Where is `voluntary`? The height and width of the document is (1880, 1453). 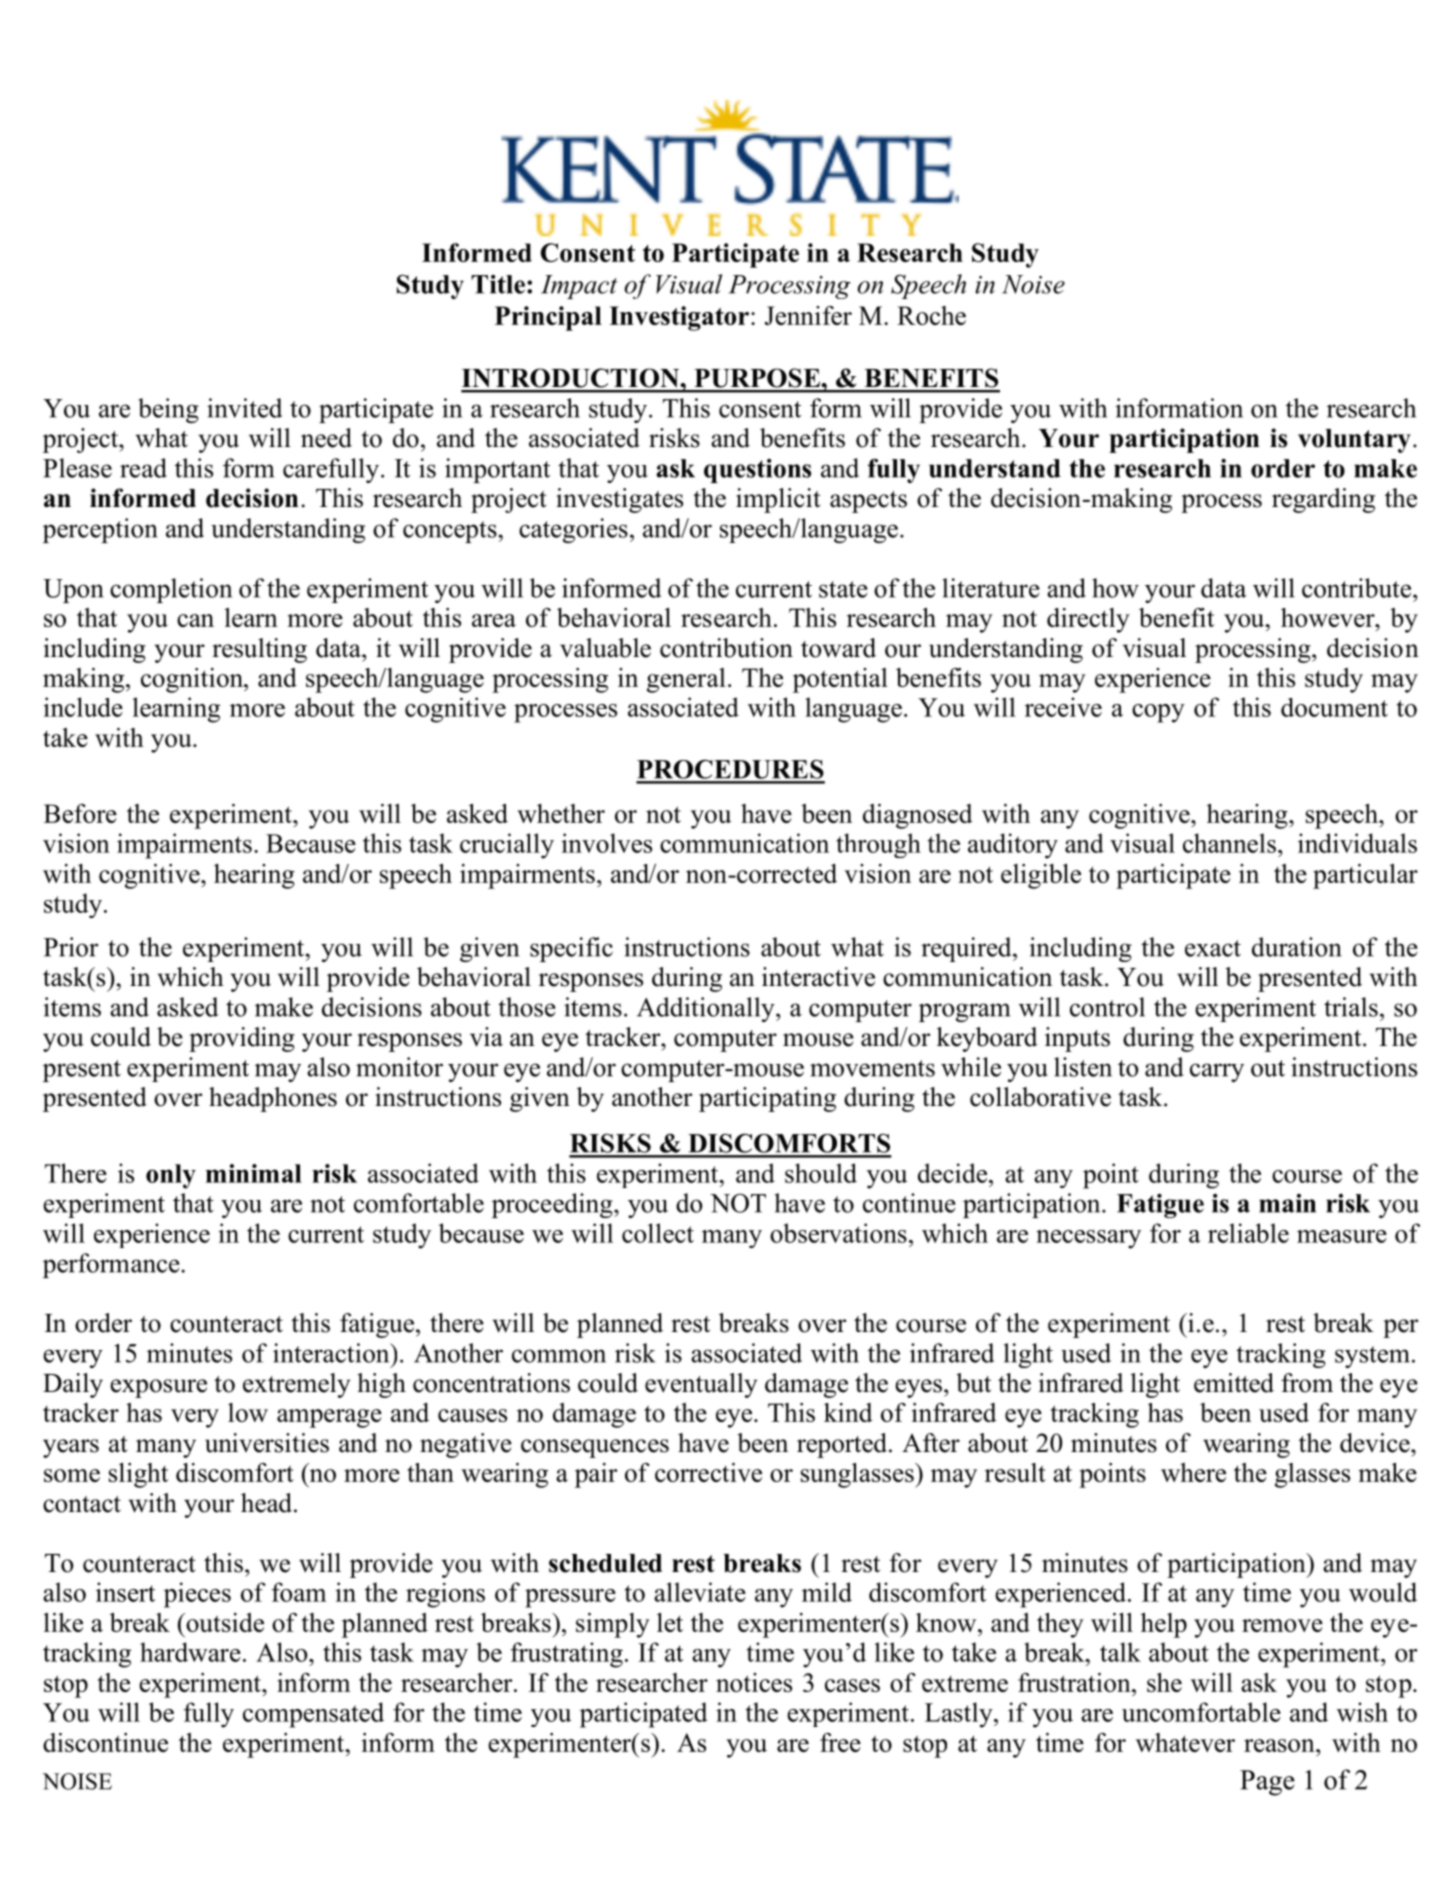 voluntary is located at coordinates (1354, 441).
